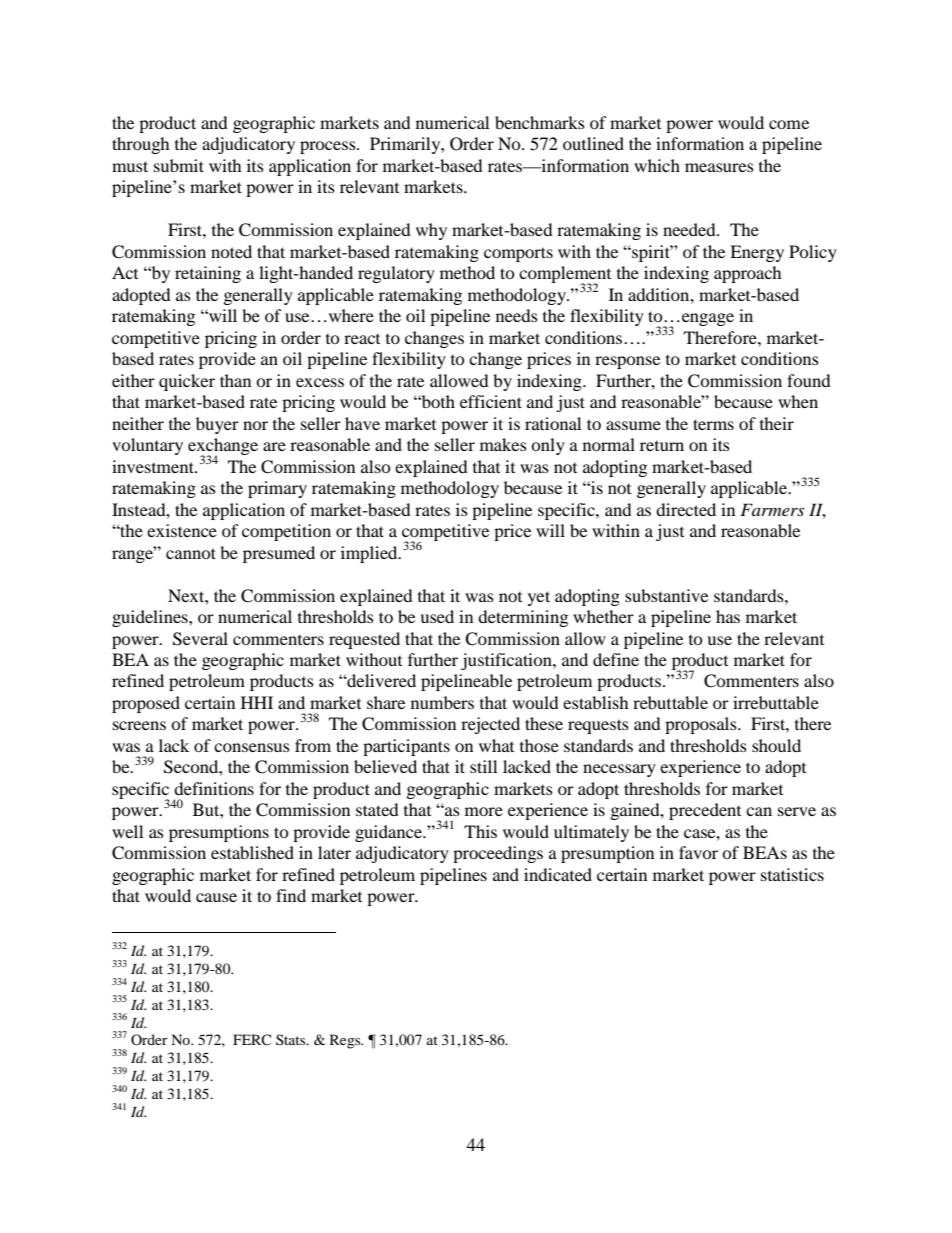 This document has height=1233, width=952. I want to click on submit, so click(179, 165).
